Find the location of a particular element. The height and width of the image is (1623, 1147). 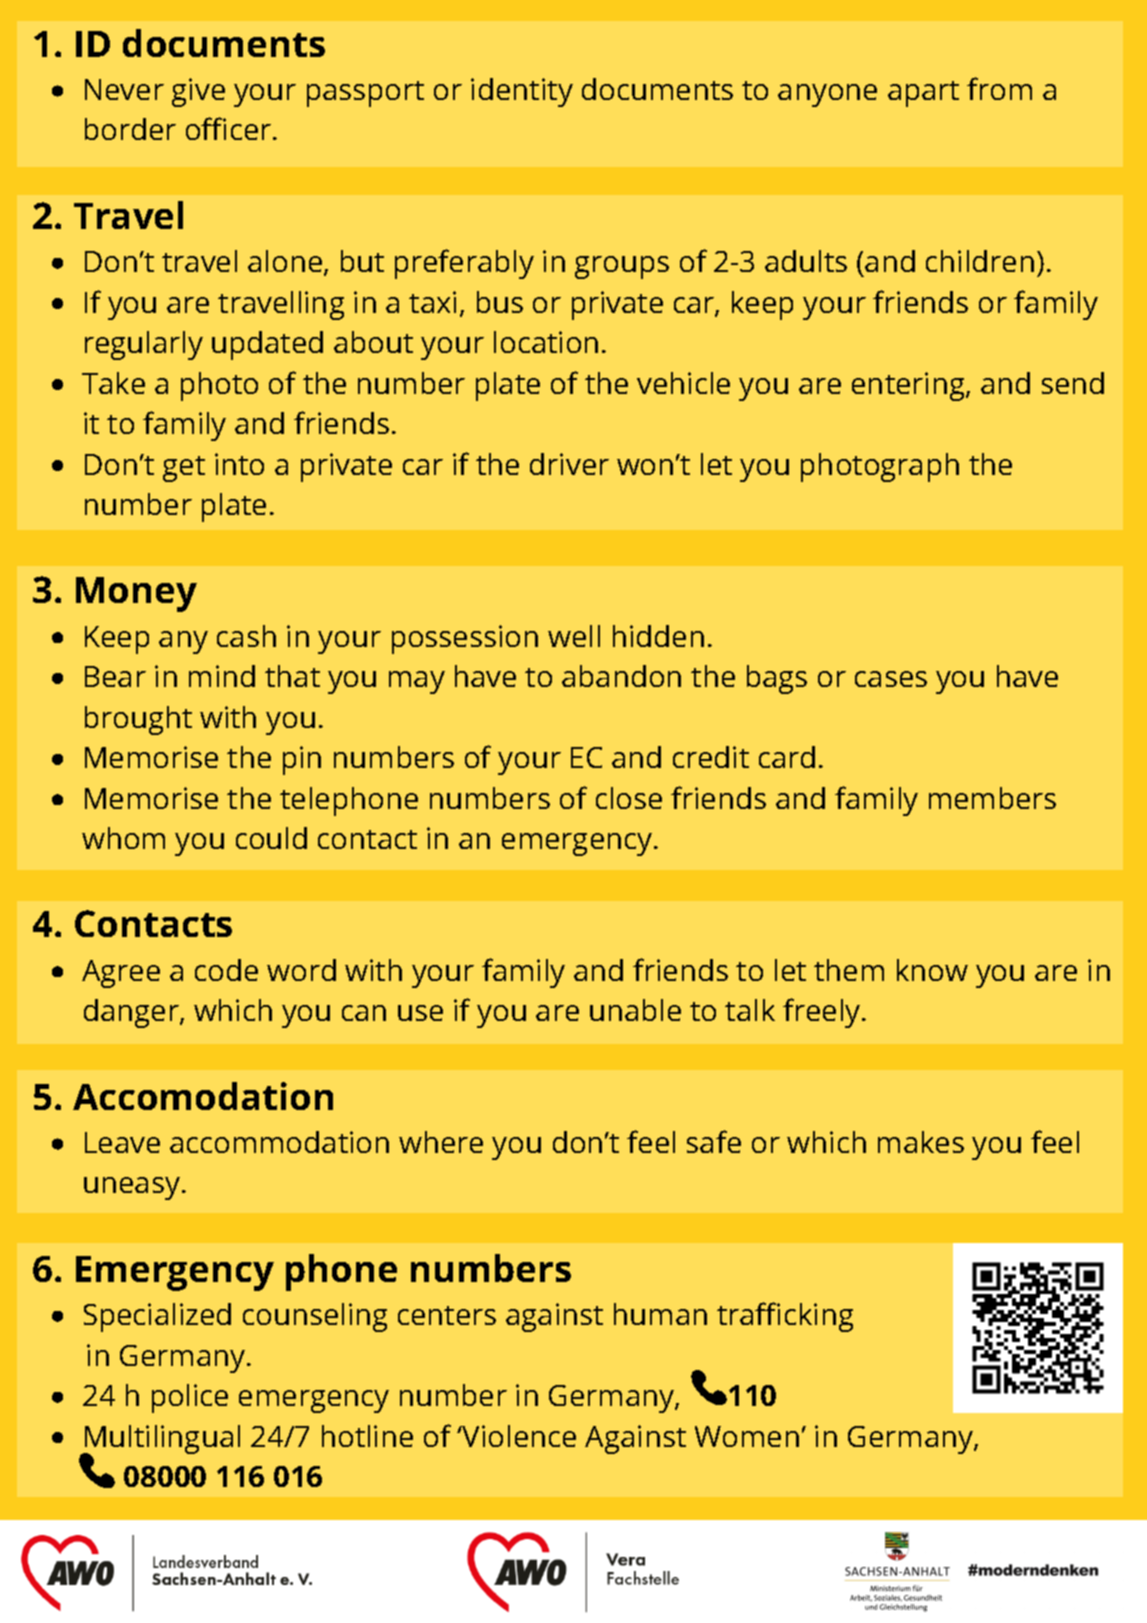

unable is located at coordinates (635, 1010).
